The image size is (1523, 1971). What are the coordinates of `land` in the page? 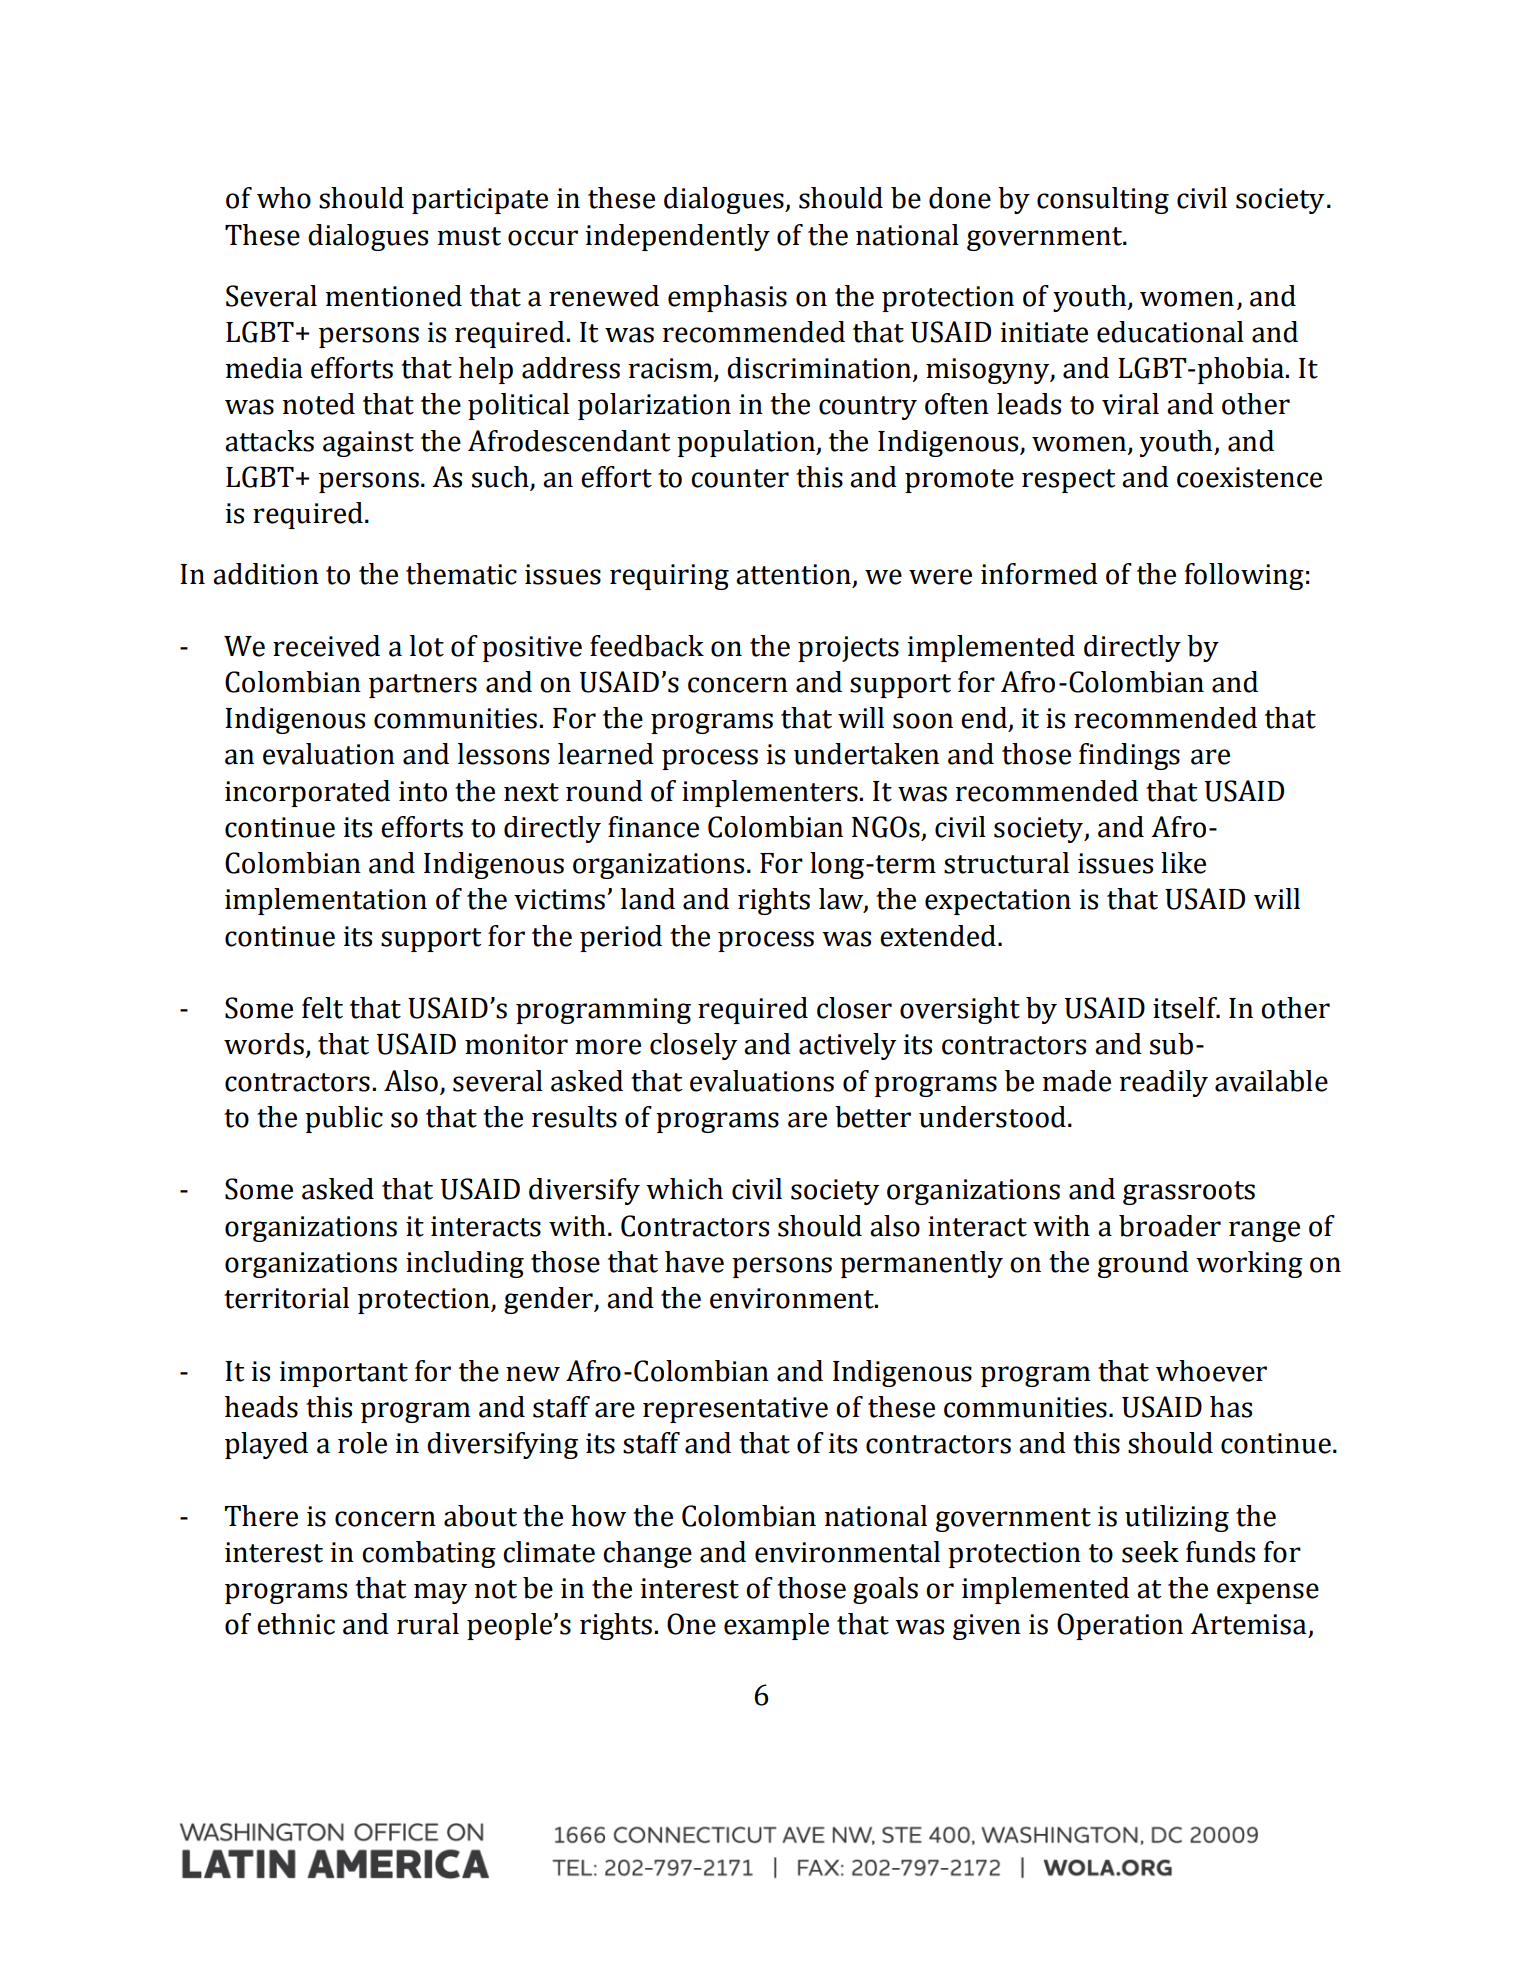 It's located at (648, 899).
